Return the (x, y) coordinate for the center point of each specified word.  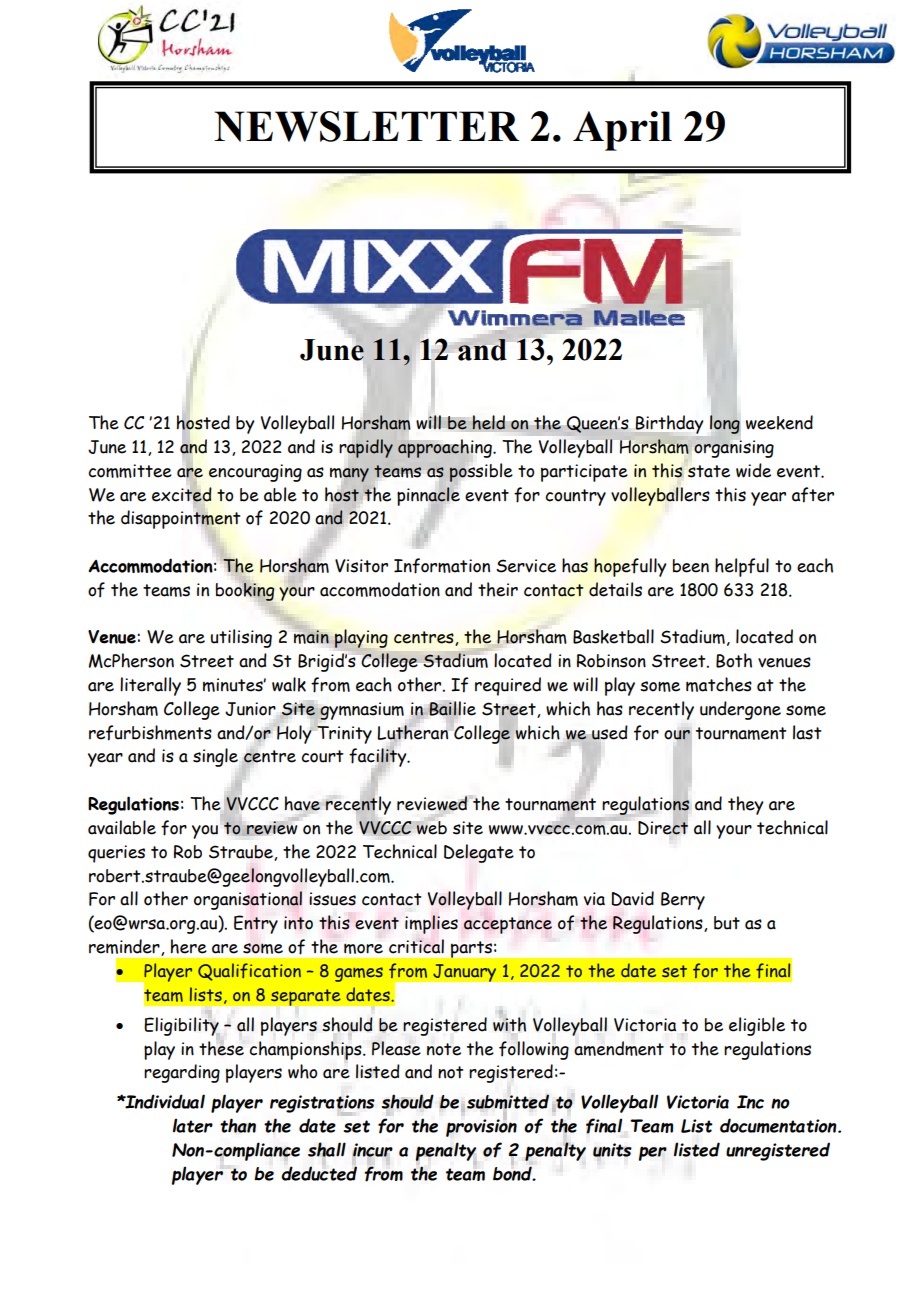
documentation (779, 1125)
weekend (779, 422)
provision (481, 1127)
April (622, 131)
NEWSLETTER (366, 126)
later (193, 1125)
